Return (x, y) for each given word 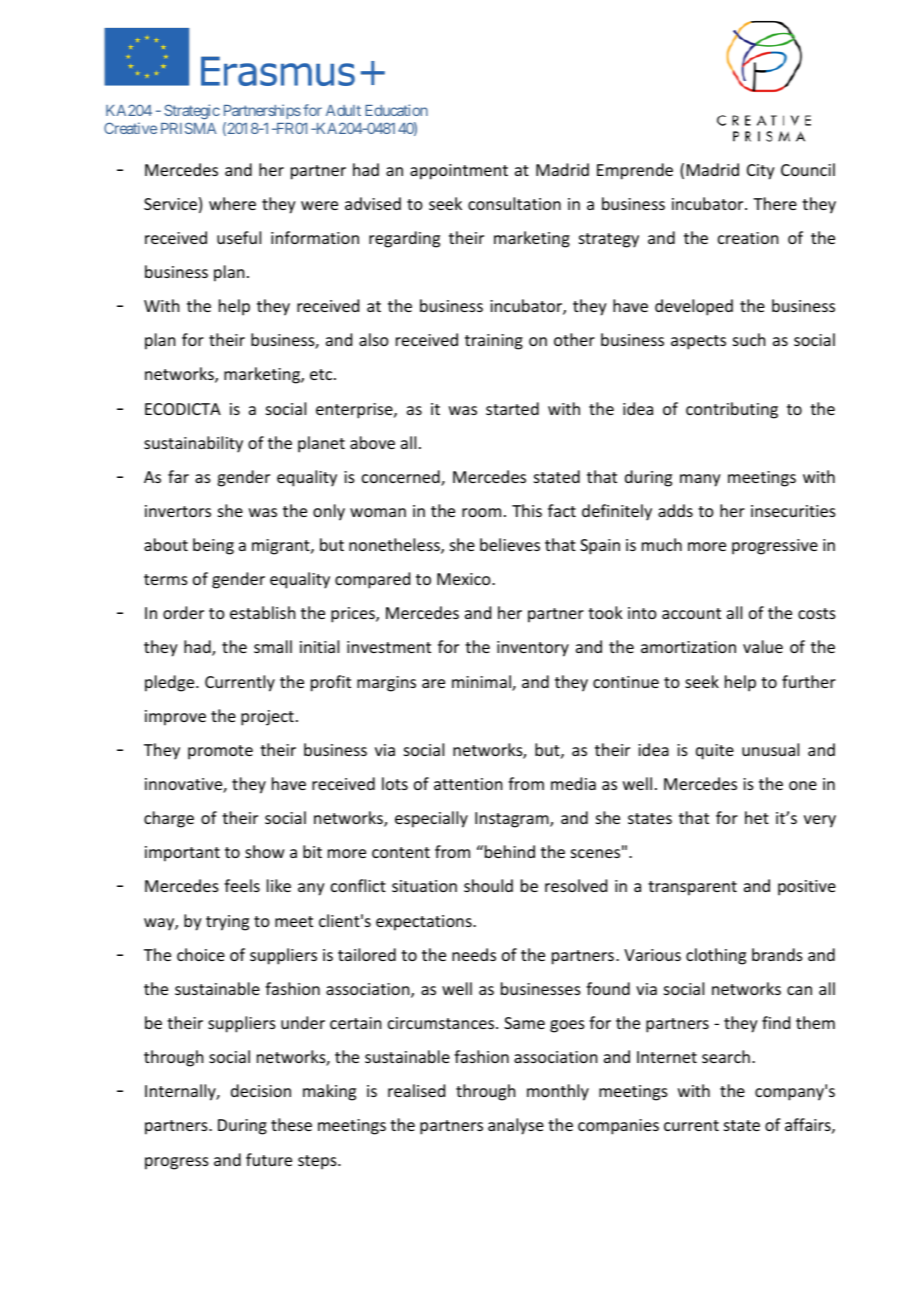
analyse (516, 1126)
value (763, 646)
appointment (459, 172)
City (761, 172)
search (726, 1056)
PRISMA (189, 128)
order (183, 612)
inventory (533, 649)
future (269, 1159)
